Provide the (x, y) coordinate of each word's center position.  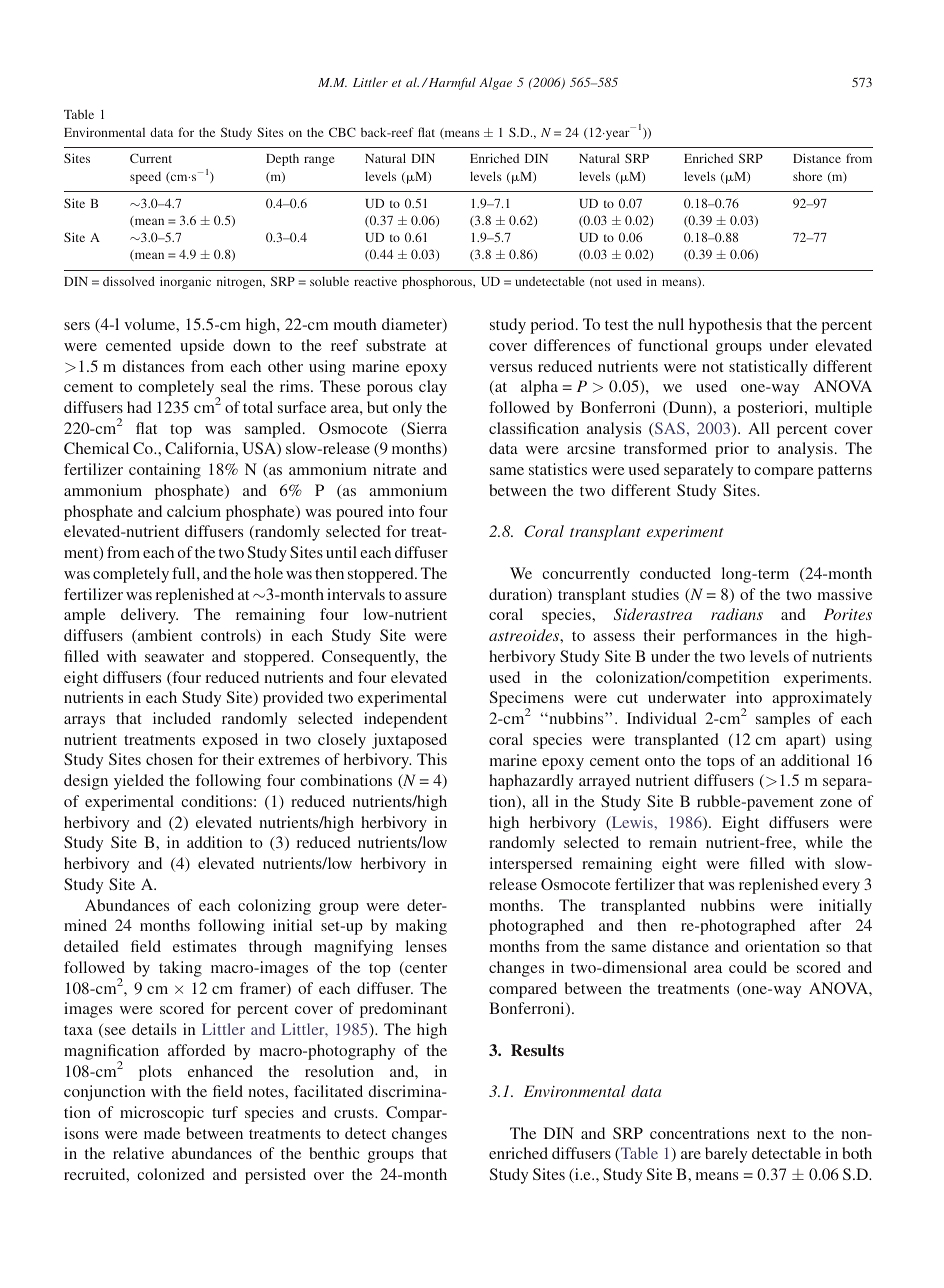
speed (145, 178)
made (162, 1133)
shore (807, 176)
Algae (495, 83)
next (771, 1134)
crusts (355, 1113)
